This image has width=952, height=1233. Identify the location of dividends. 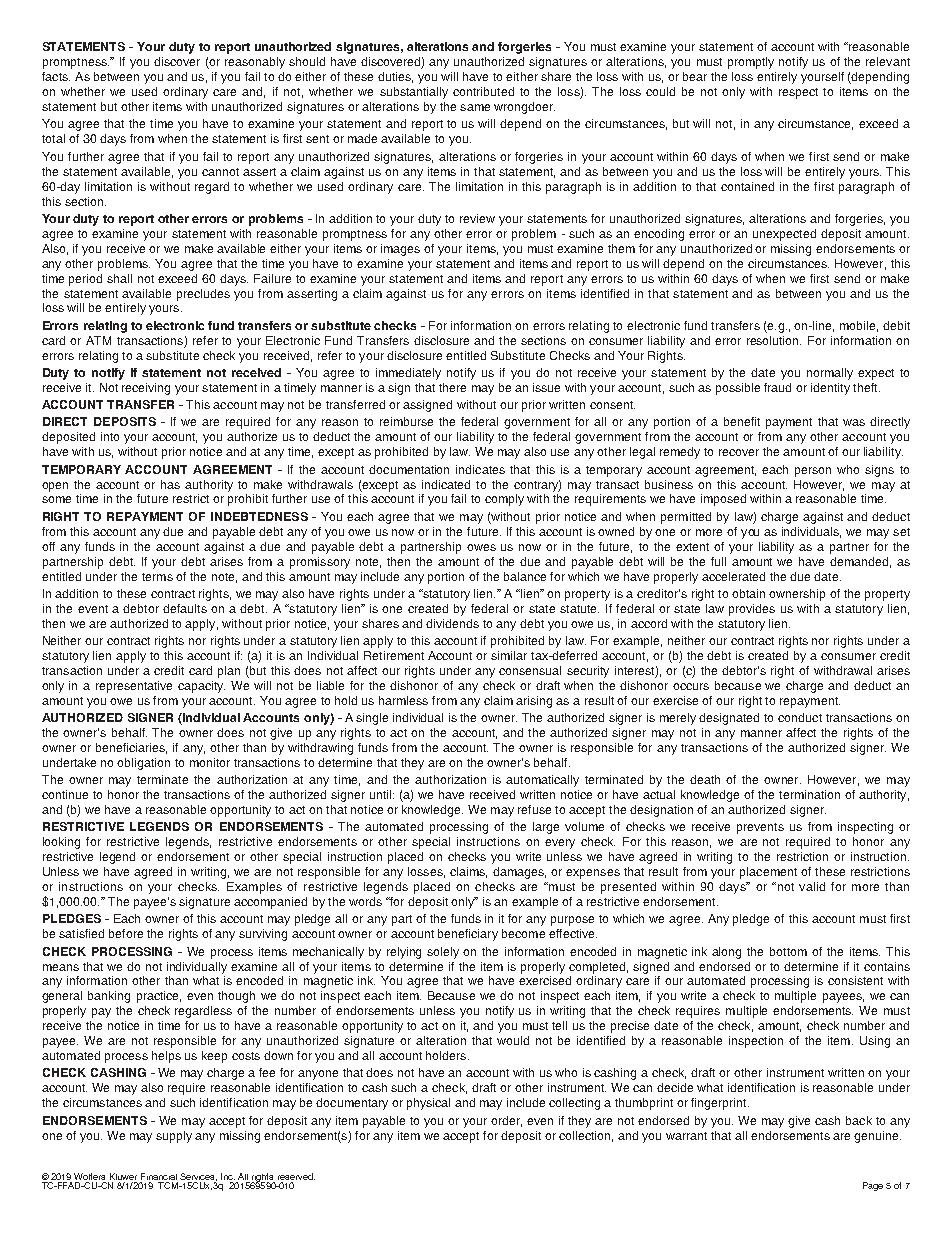
(452, 623).
